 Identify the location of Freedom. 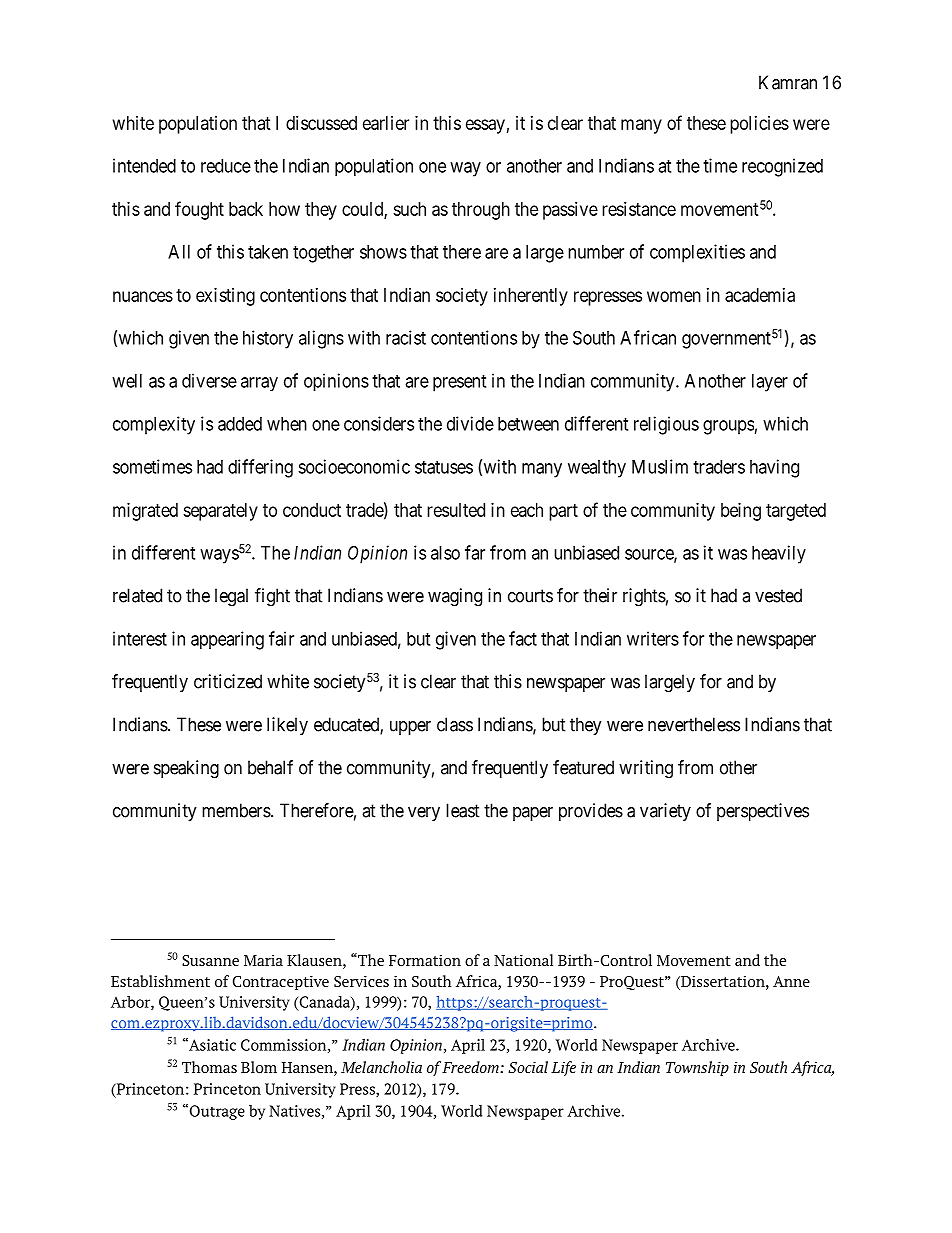
(470, 1067).
